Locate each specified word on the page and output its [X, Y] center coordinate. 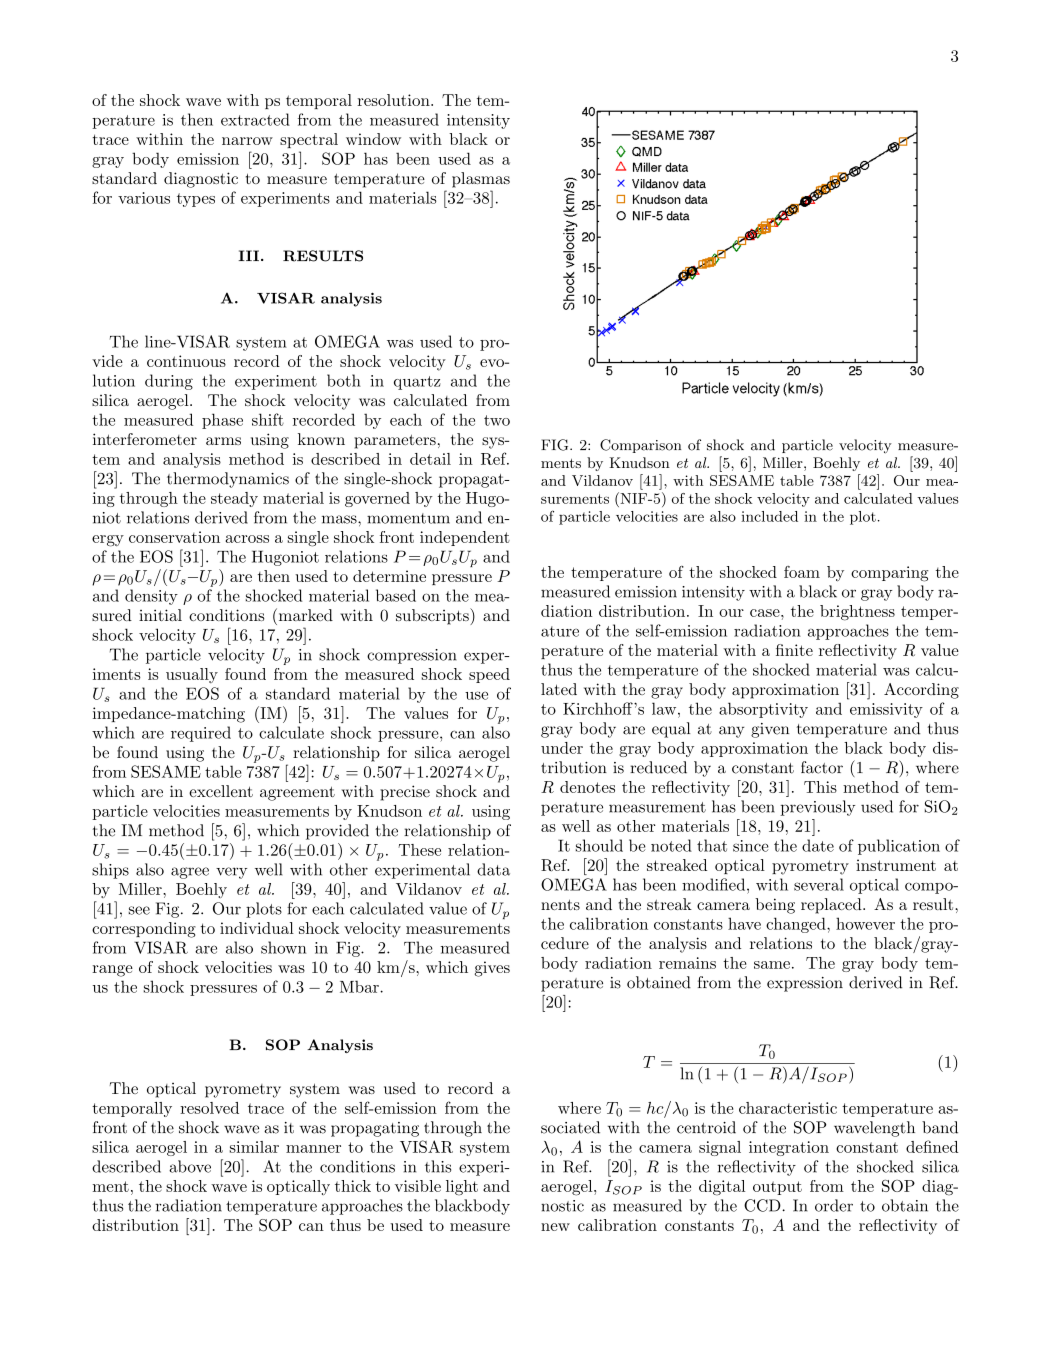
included [769, 516]
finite [794, 650]
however [865, 923]
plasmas [481, 180]
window [373, 139]
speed [489, 675]
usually [192, 675]
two [497, 420]
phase [222, 421]
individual [257, 928]
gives [492, 969]
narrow [247, 141]
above [190, 1166]
